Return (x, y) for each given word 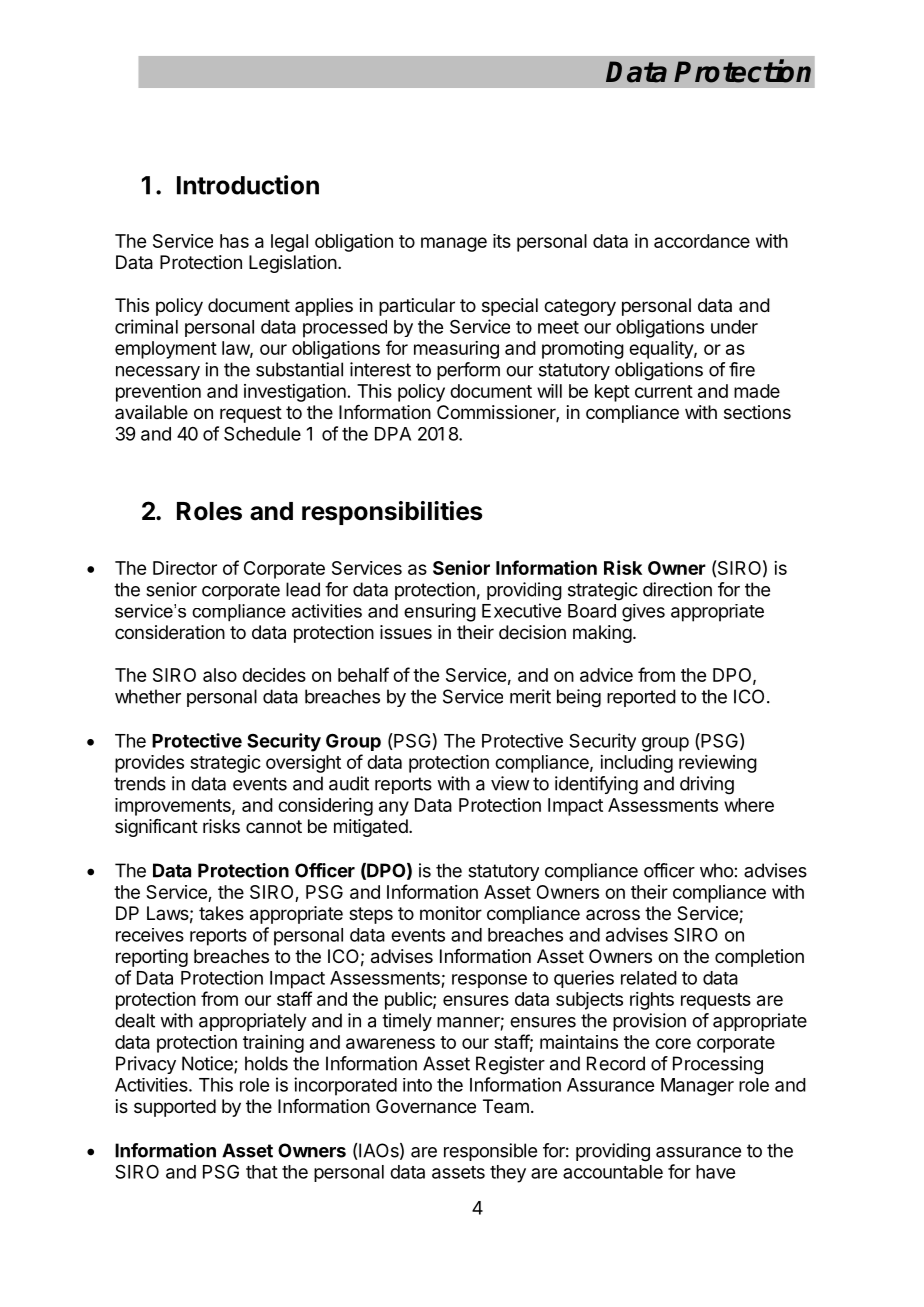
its (502, 241)
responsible (490, 1152)
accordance (702, 241)
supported (175, 1108)
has (234, 241)
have (715, 1172)
